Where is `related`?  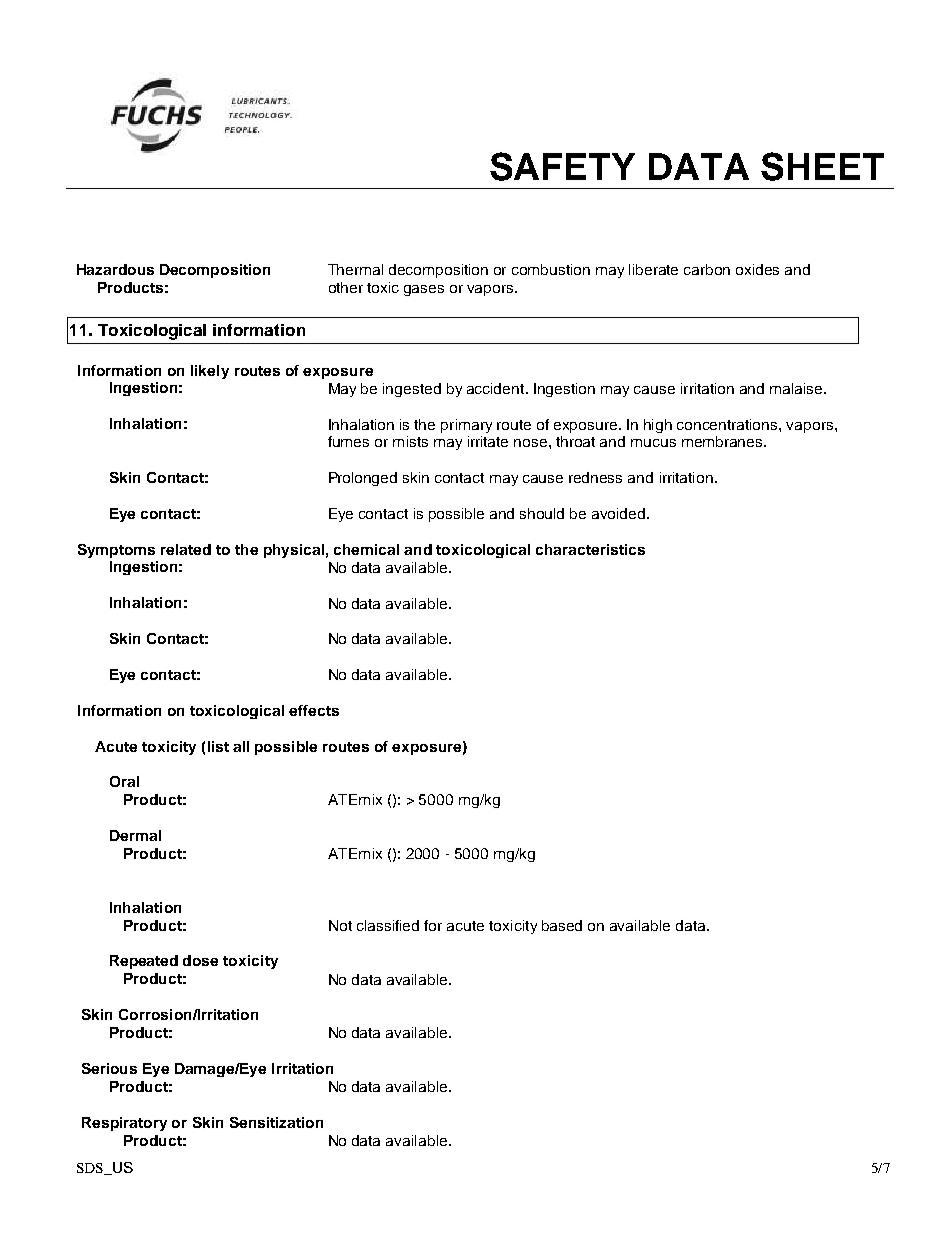
related is located at coordinates (186, 549).
